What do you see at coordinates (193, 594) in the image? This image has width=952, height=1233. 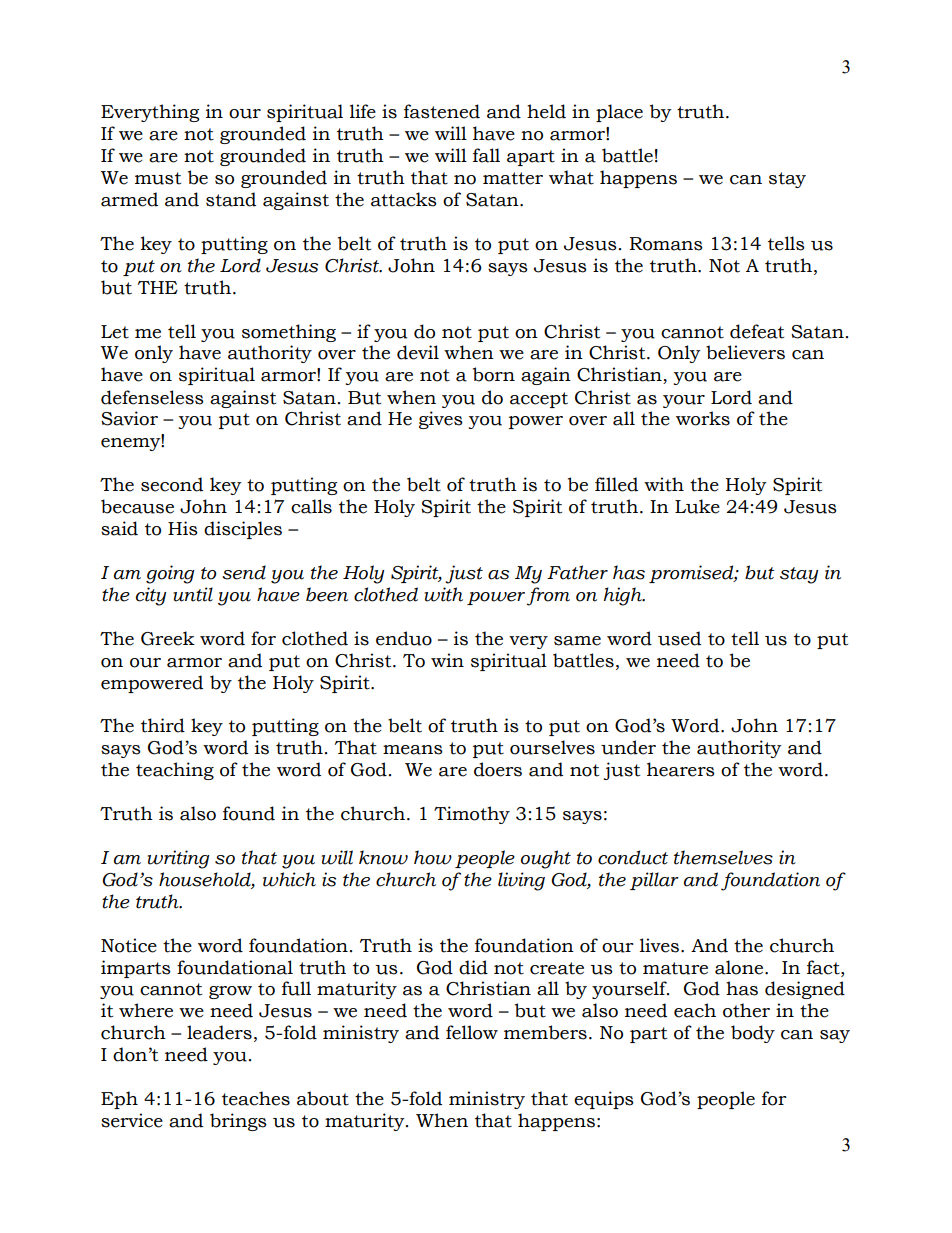 I see `until` at bounding box center [193, 594].
